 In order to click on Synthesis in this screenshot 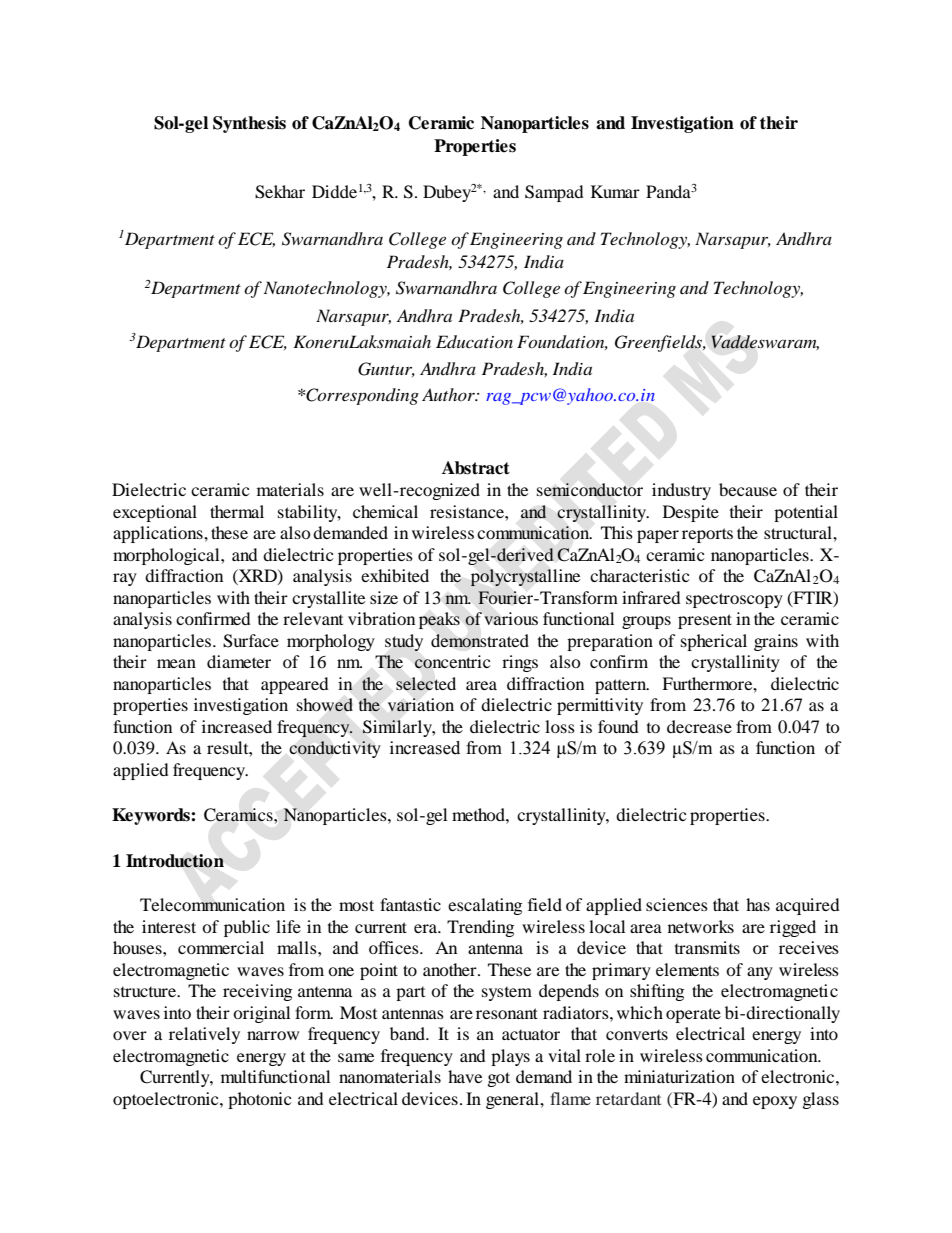, I will do `click(249, 124)`.
